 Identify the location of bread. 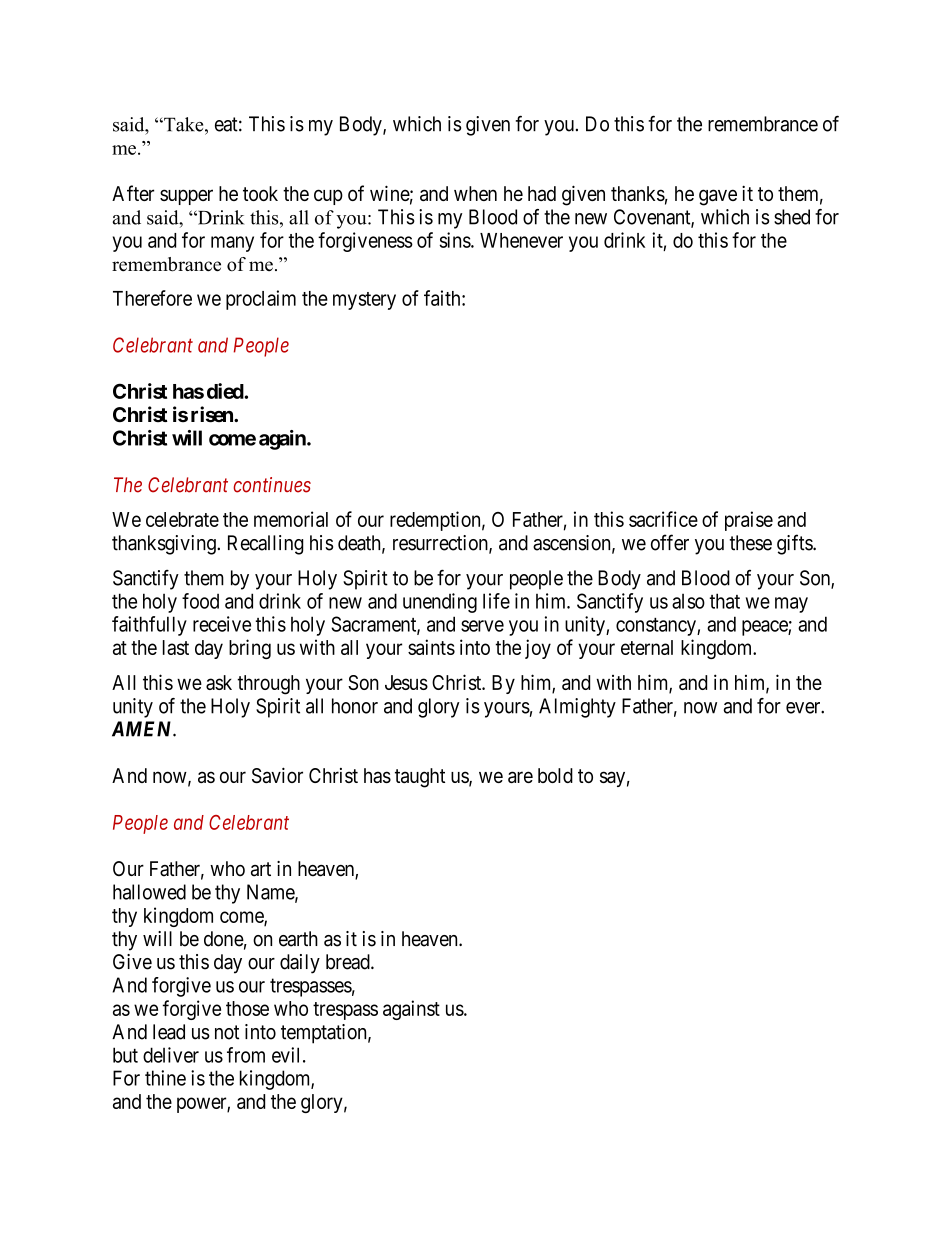
(349, 962).
